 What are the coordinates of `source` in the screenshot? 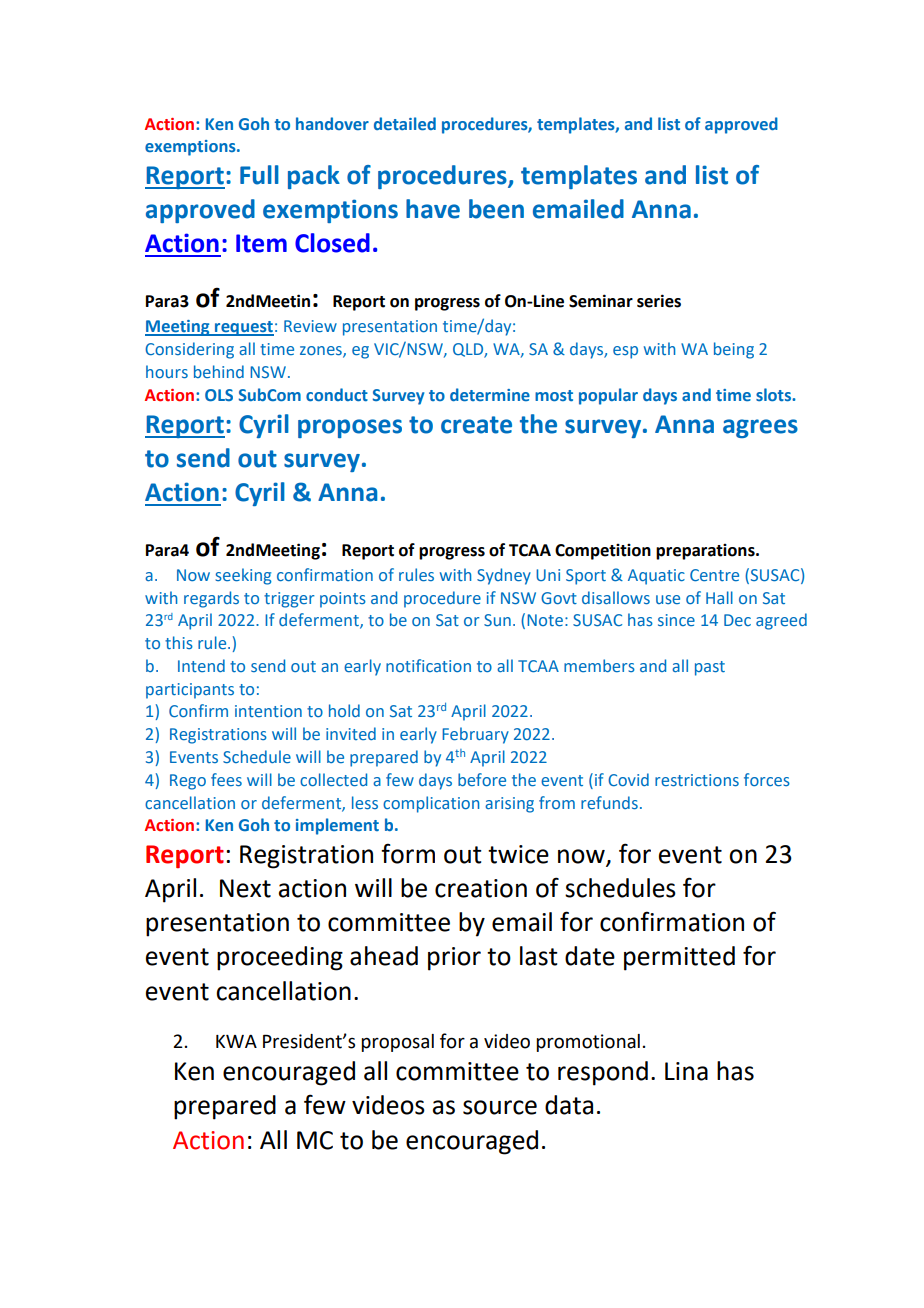 It's located at (500, 1107).
